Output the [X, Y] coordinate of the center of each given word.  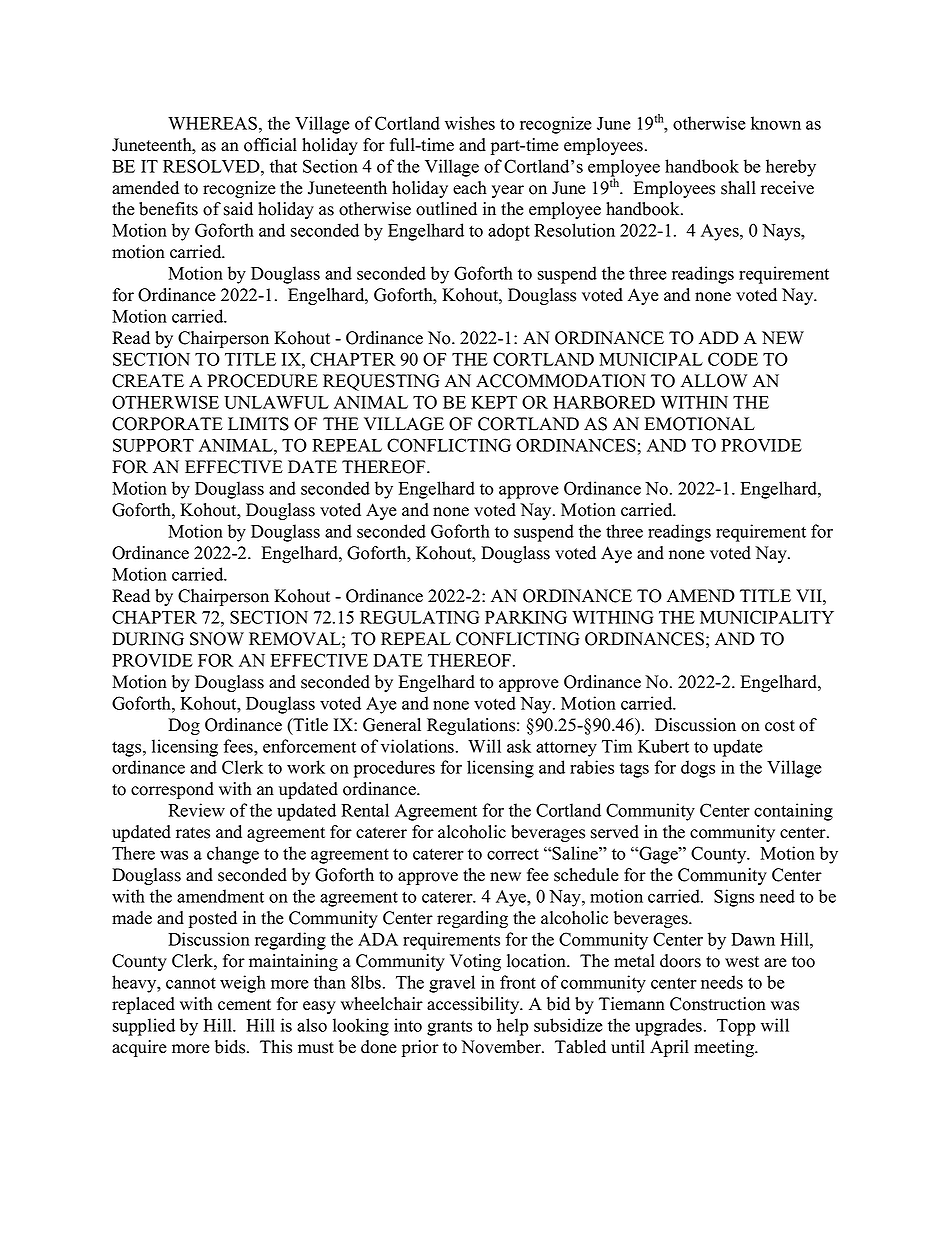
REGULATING [419, 617]
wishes [470, 123]
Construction [718, 1004]
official [270, 145]
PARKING [526, 617]
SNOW [217, 639]
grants [449, 1028]
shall [738, 188]
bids [231, 1047]
